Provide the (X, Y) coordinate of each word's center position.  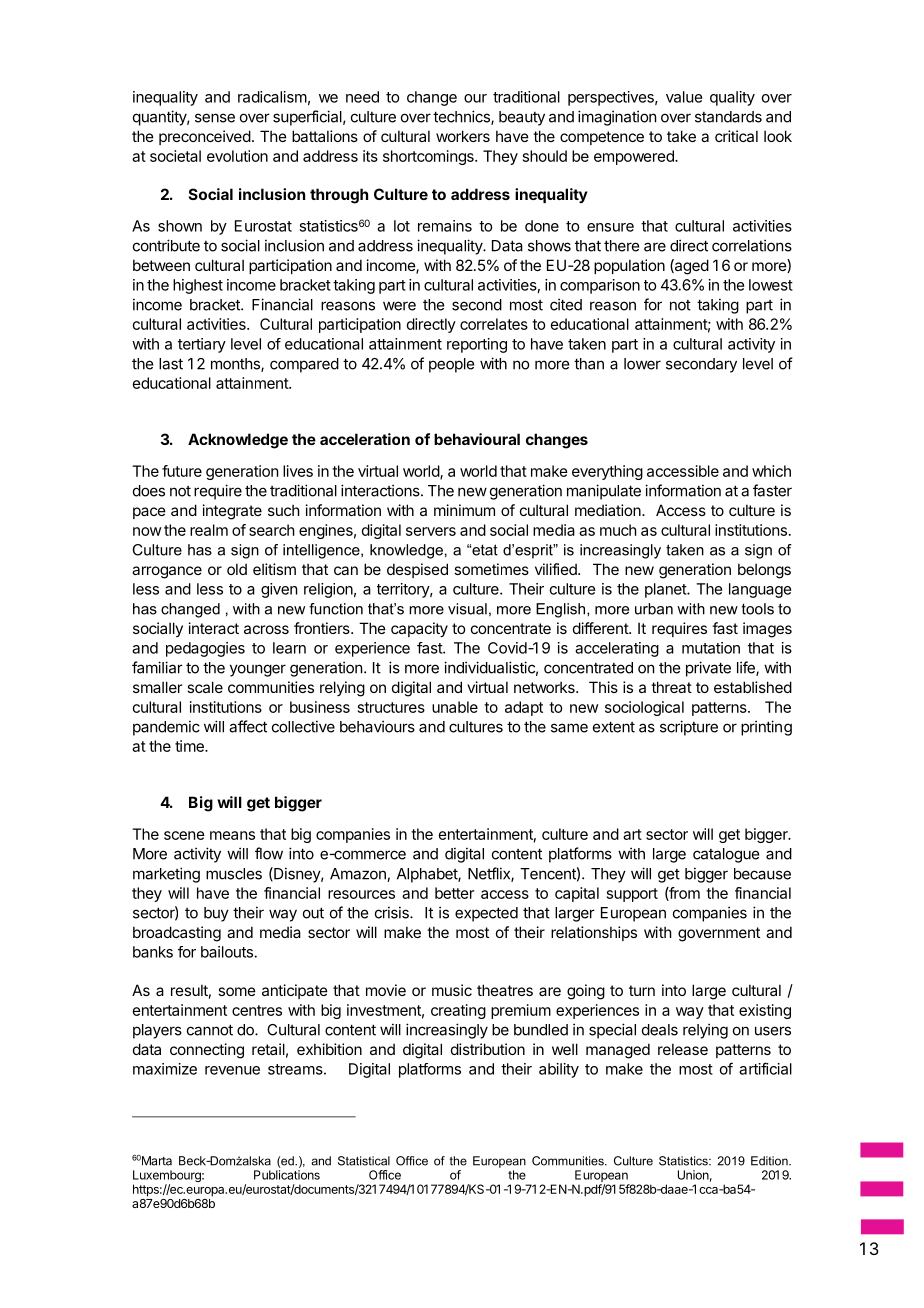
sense (215, 118)
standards (728, 117)
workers (463, 136)
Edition (770, 1161)
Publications (287, 1175)
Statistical (364, 1161)
